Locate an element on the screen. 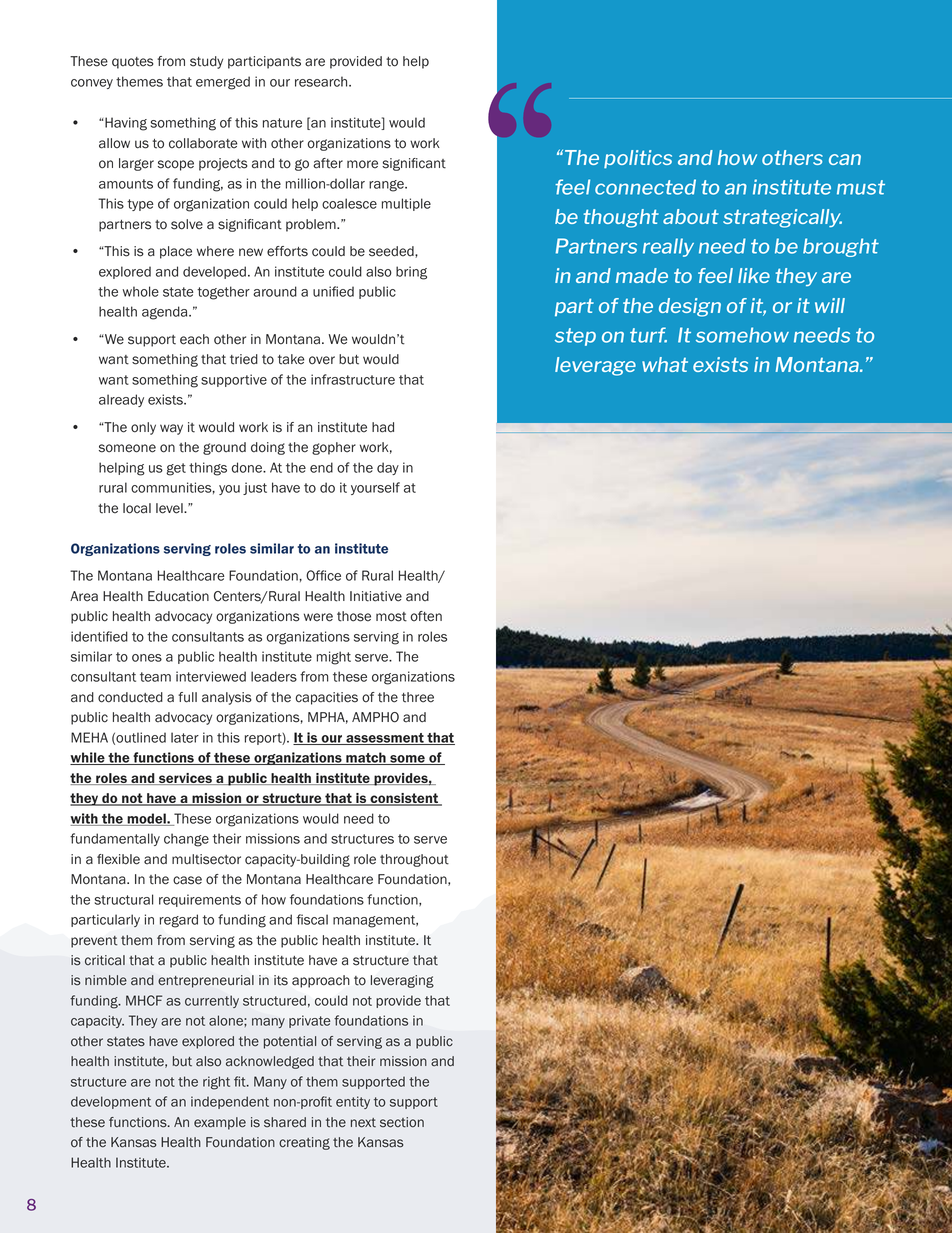  politics is located at coordinates (638, 159).
